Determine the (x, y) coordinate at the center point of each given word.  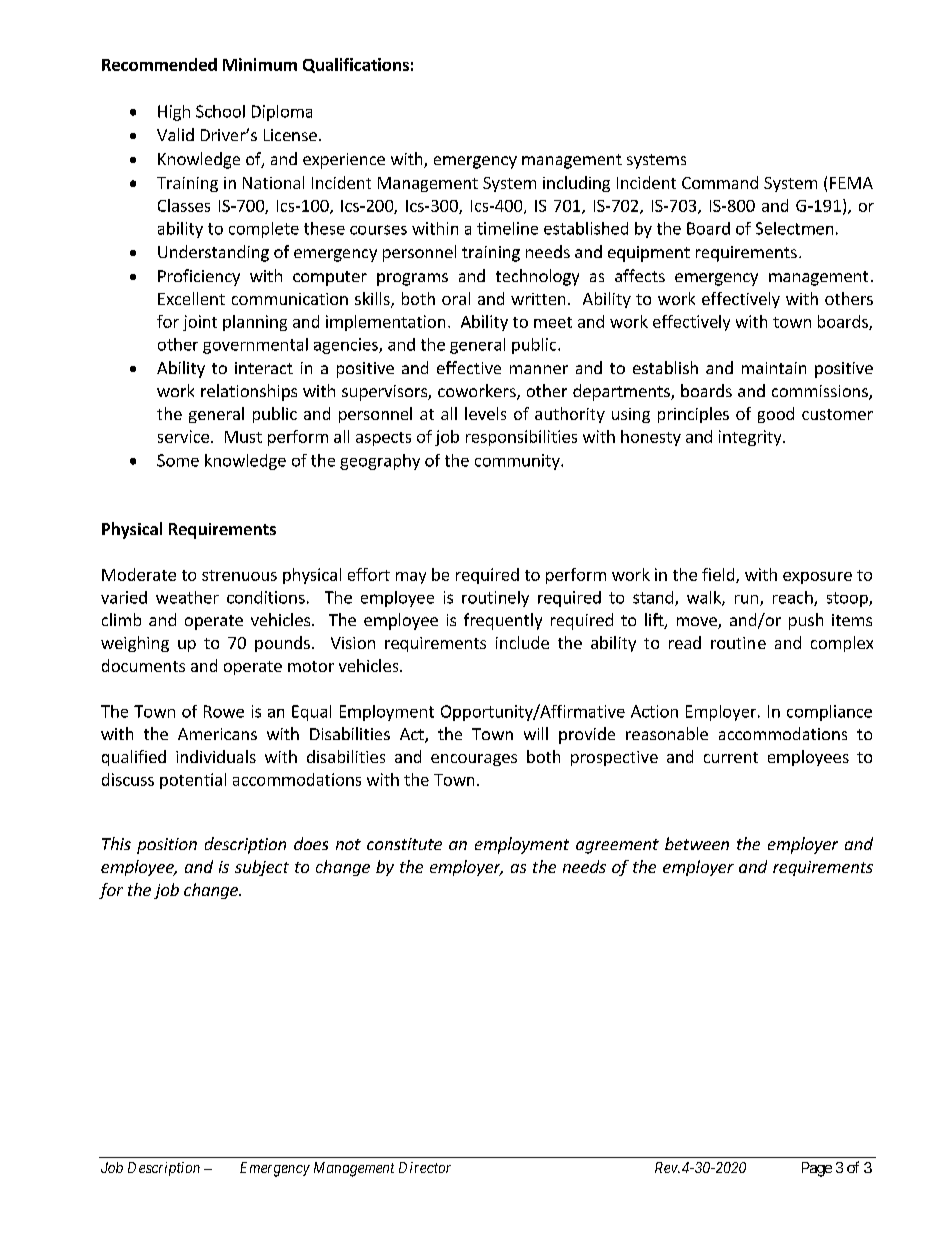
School (220, 111)
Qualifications (356, 65)
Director (425, 1167)
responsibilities (521, 438)
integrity (751, 438)
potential (193, 781)
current (731, 757)
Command (720, 182)
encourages (474, 760)
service (183, 436)
